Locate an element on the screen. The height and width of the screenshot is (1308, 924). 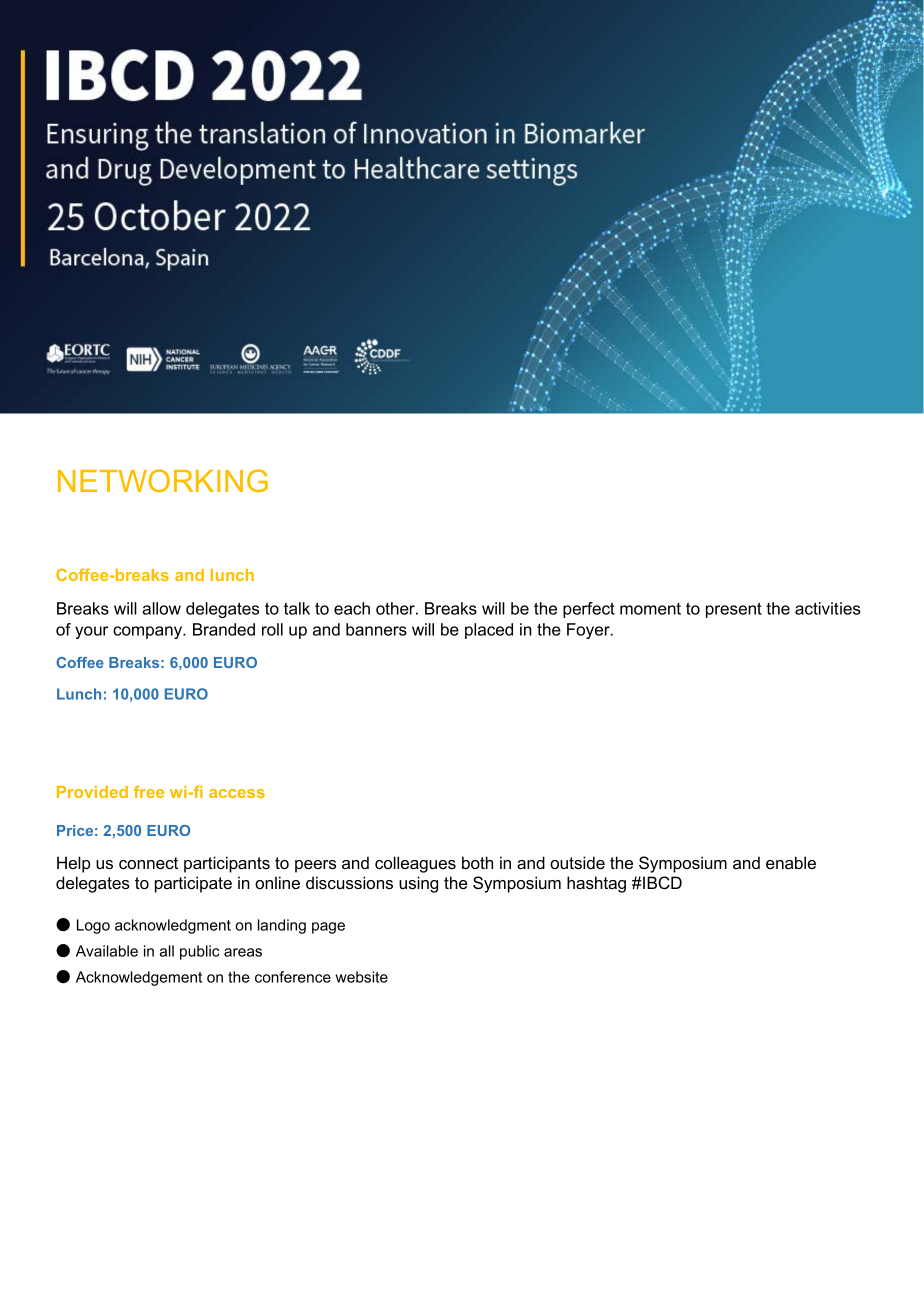
access is located at coordinates (237, 793).
